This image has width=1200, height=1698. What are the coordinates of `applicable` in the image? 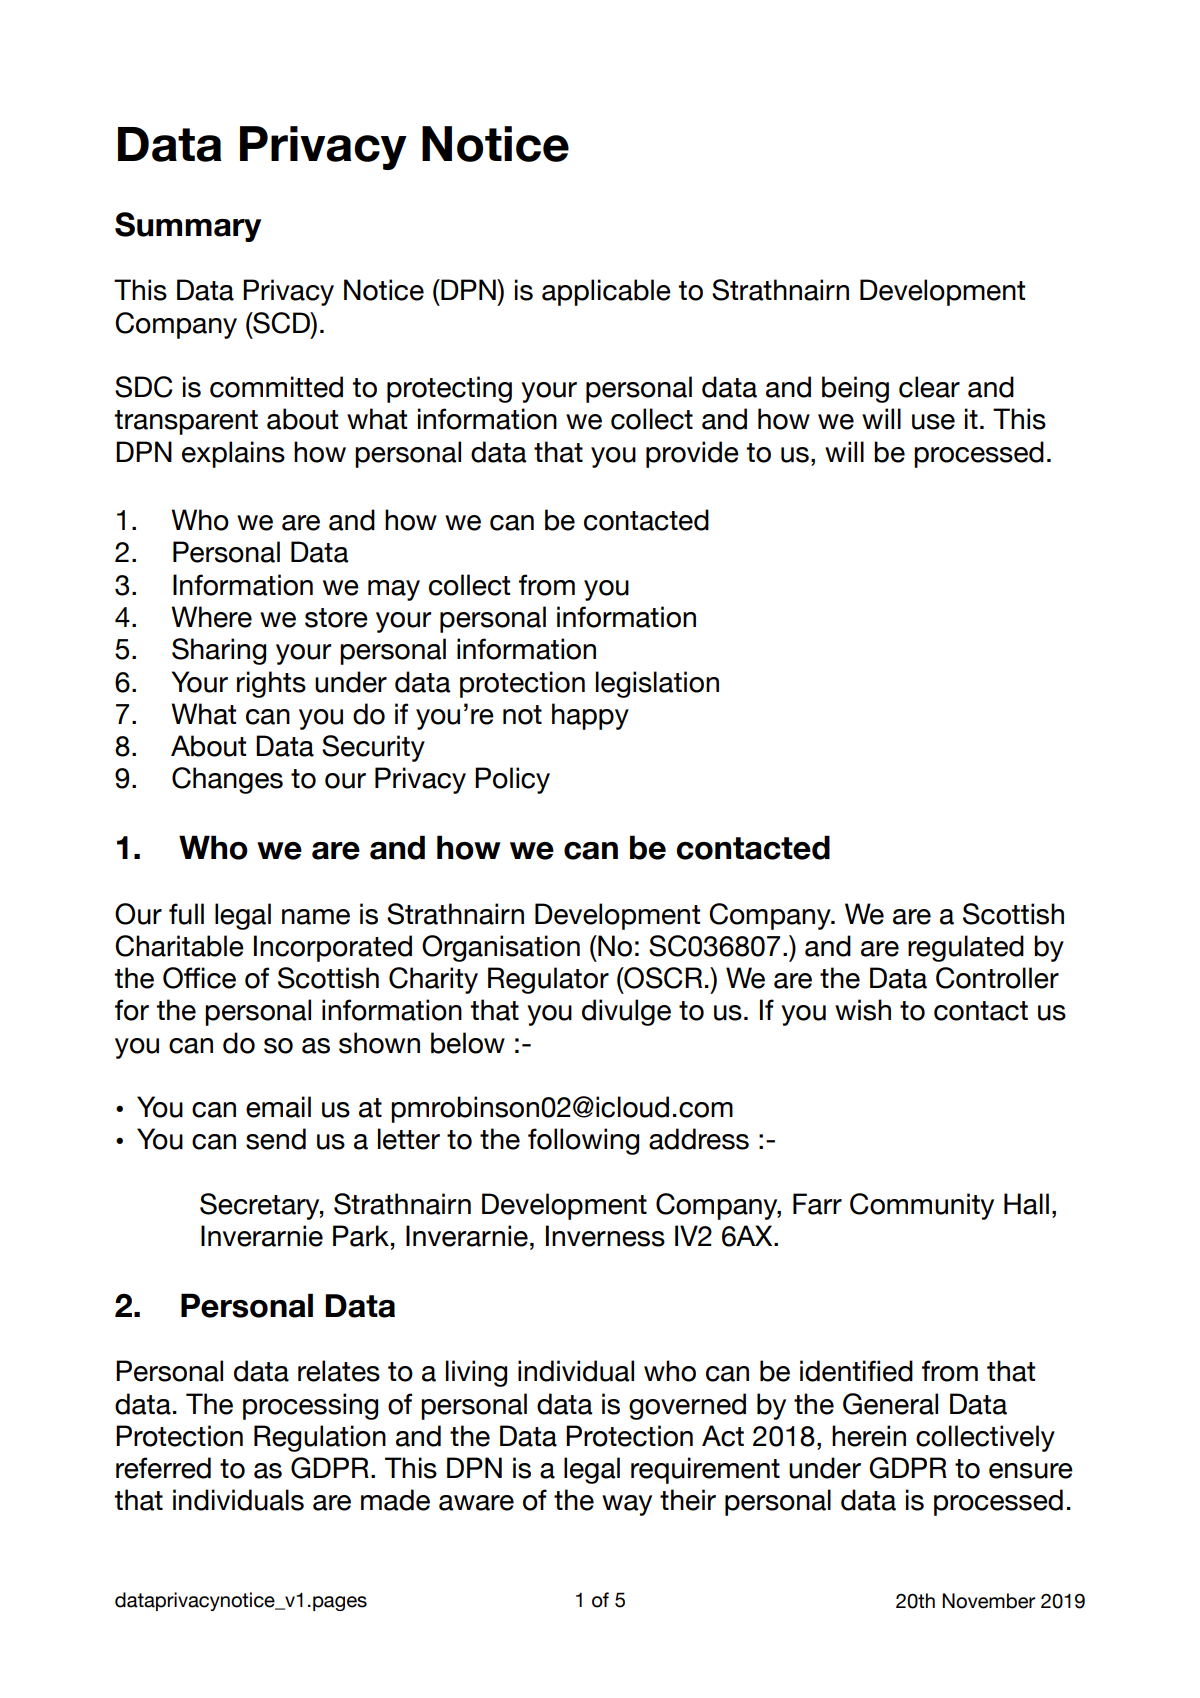 It's located at (606, 292).
